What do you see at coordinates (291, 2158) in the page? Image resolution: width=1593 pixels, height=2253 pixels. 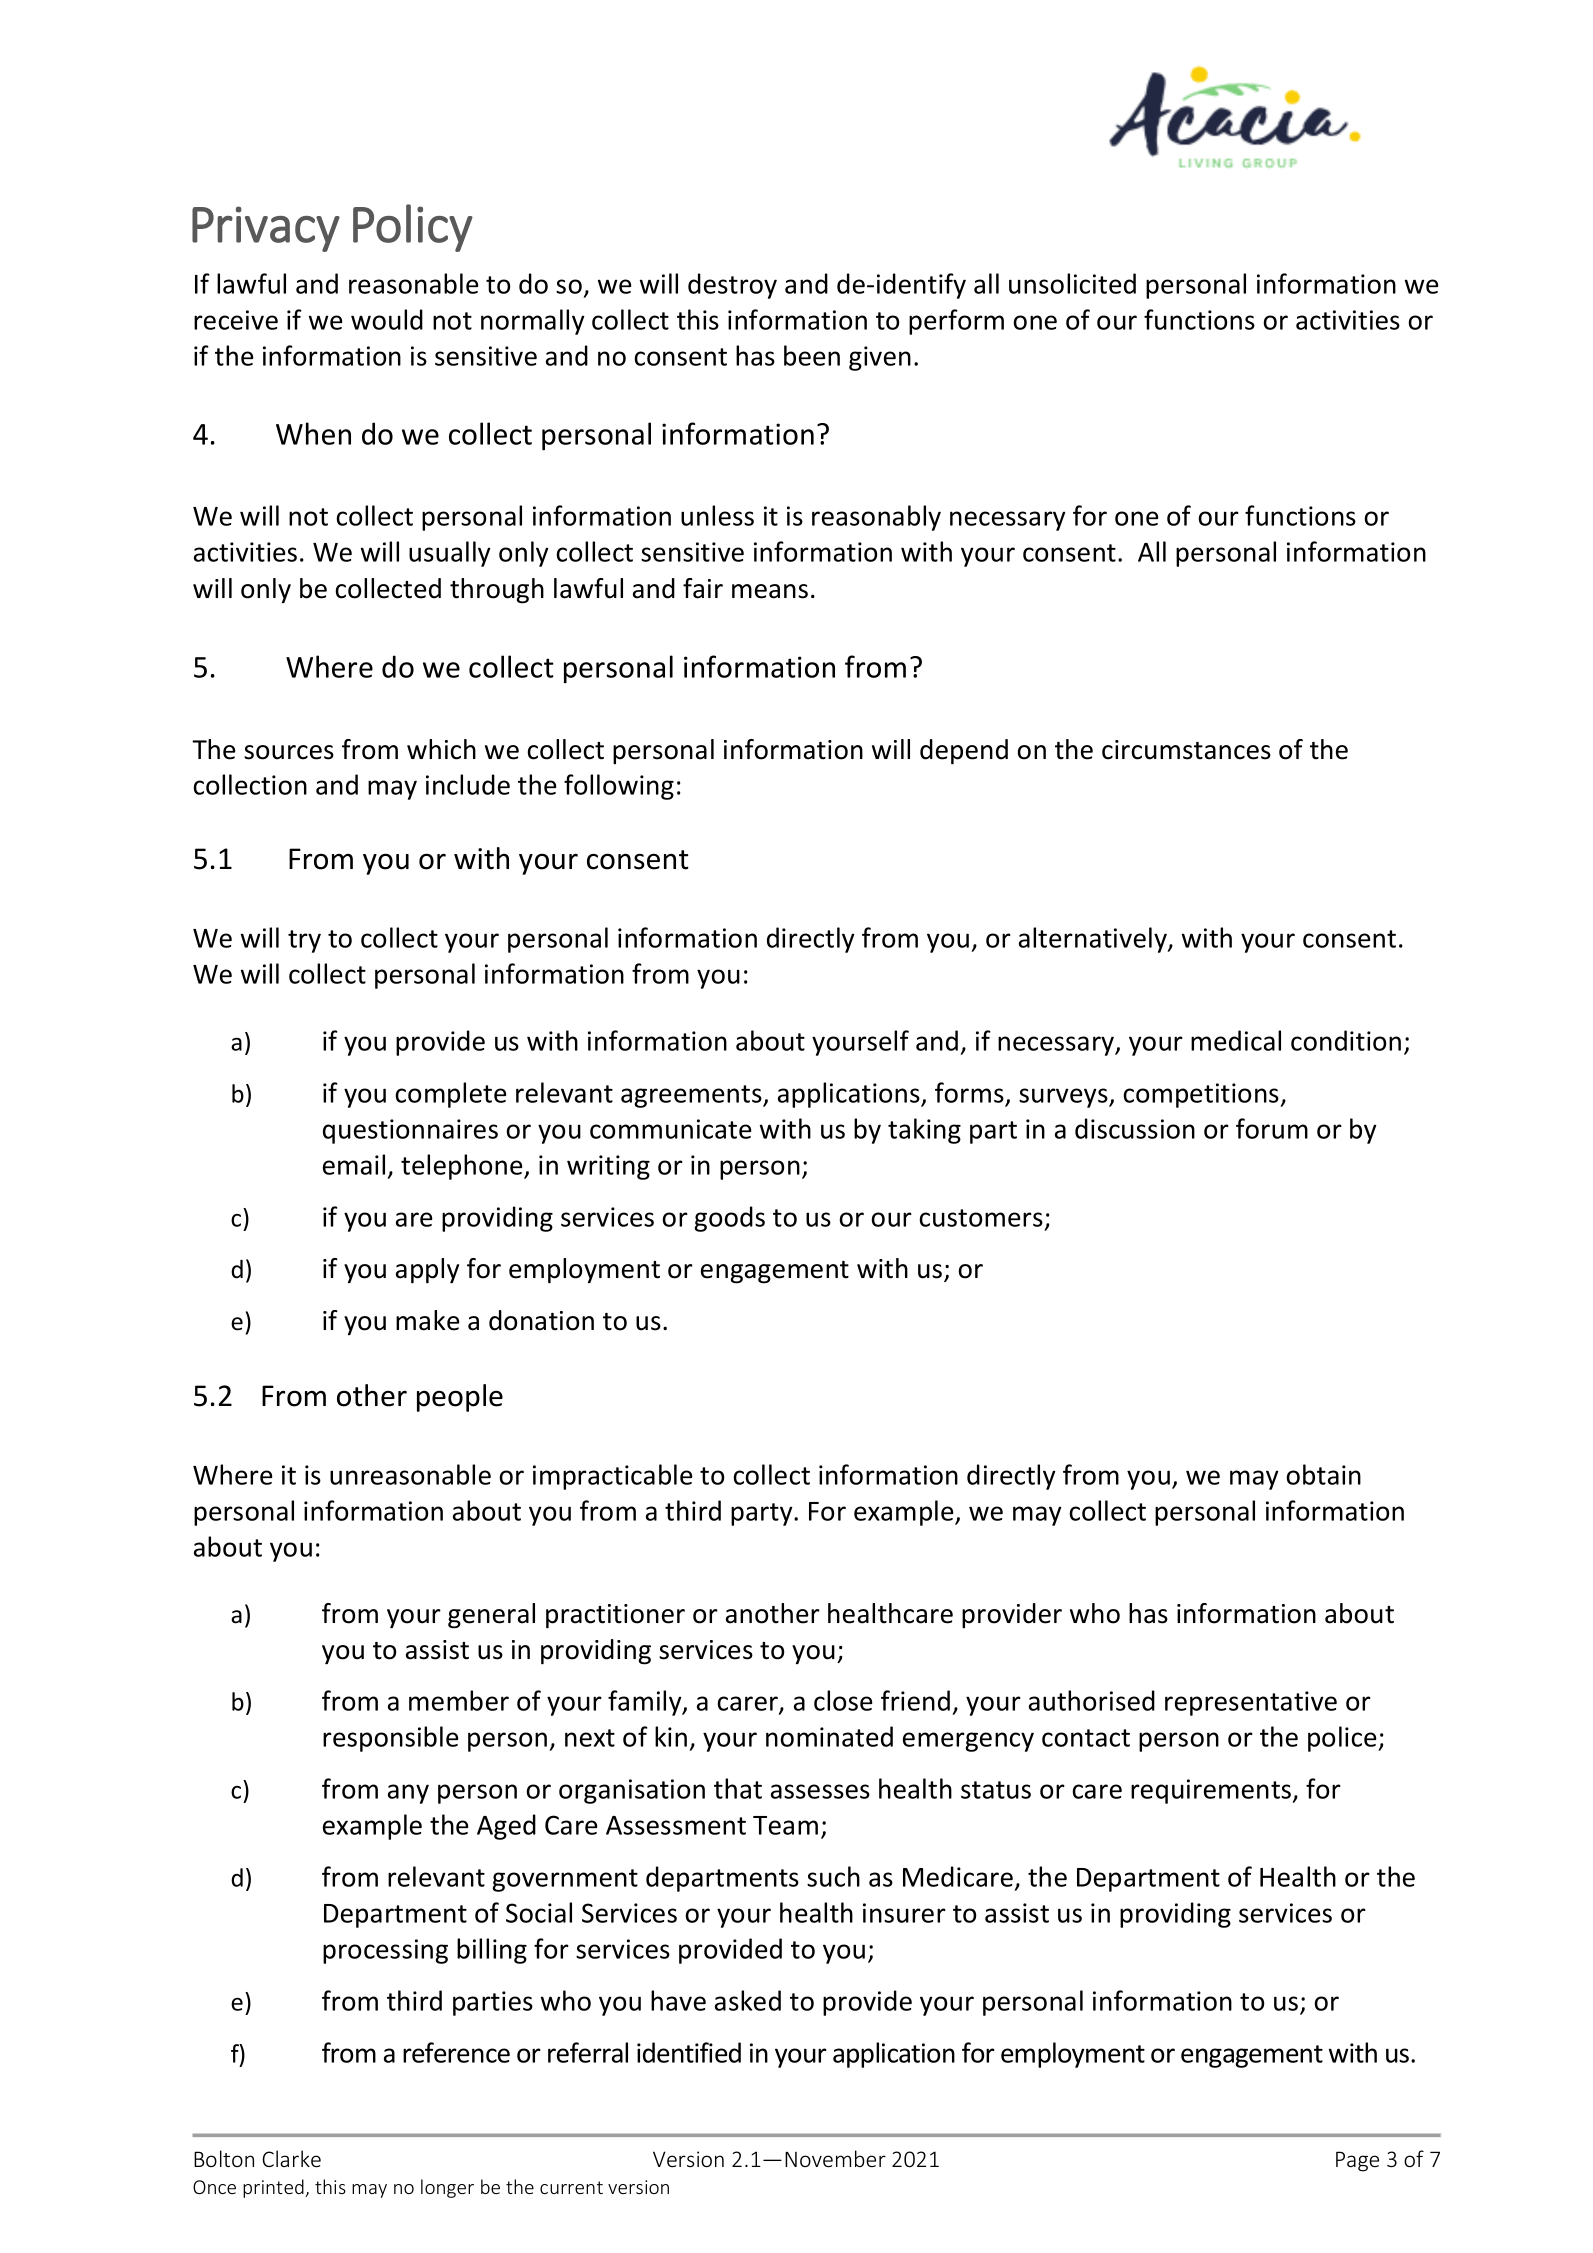 I see `Clarke` at bounding box center [291, 2158].
